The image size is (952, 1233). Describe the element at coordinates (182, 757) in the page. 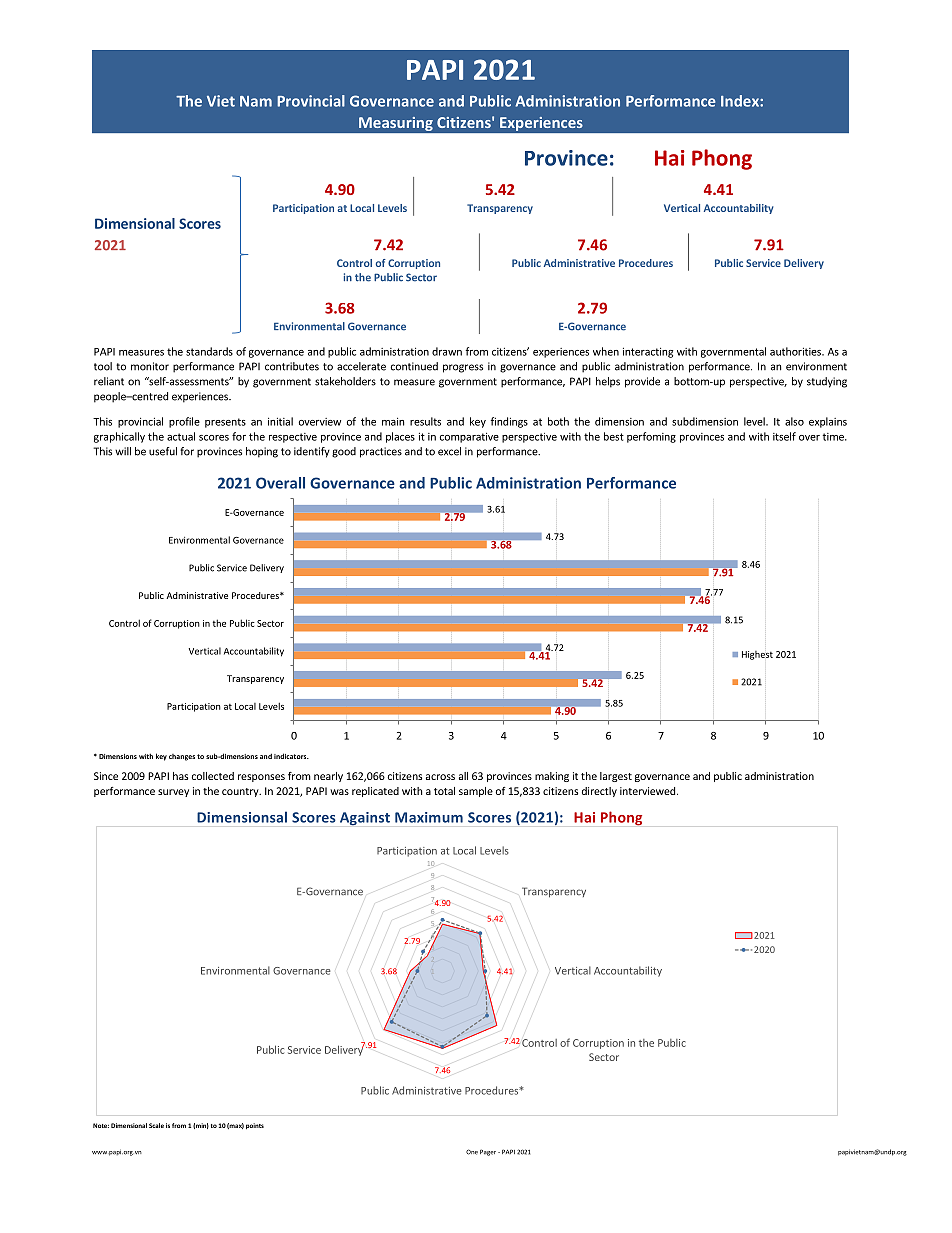

I see `changes` at that location.
